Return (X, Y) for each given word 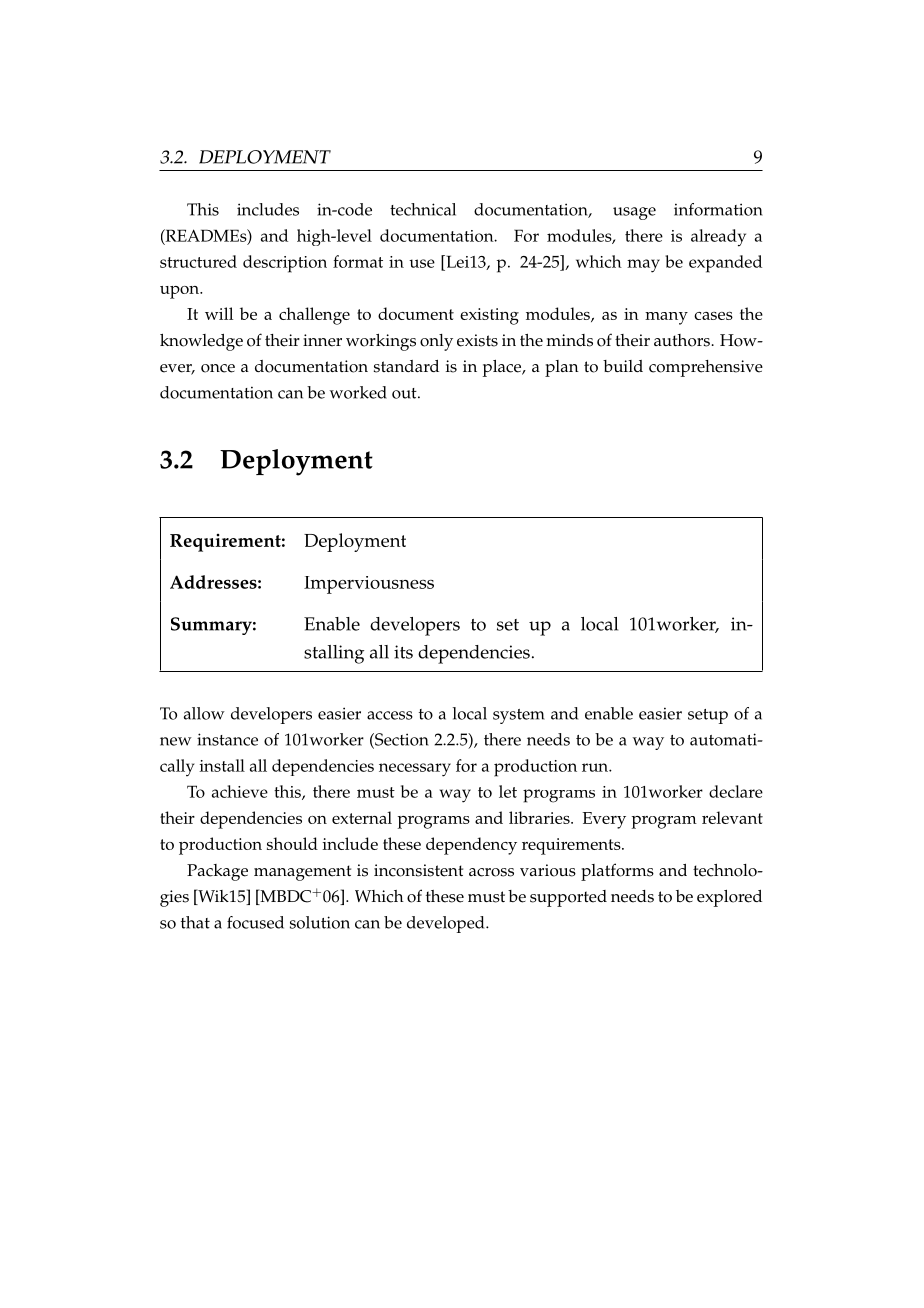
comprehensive (706, 368)
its (403, 652)
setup (708, 716)
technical (423, 209)
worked (358, 392)
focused (255, 922)
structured (198, 261)
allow (204, 713)
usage (634, 213)
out (405, 393)
